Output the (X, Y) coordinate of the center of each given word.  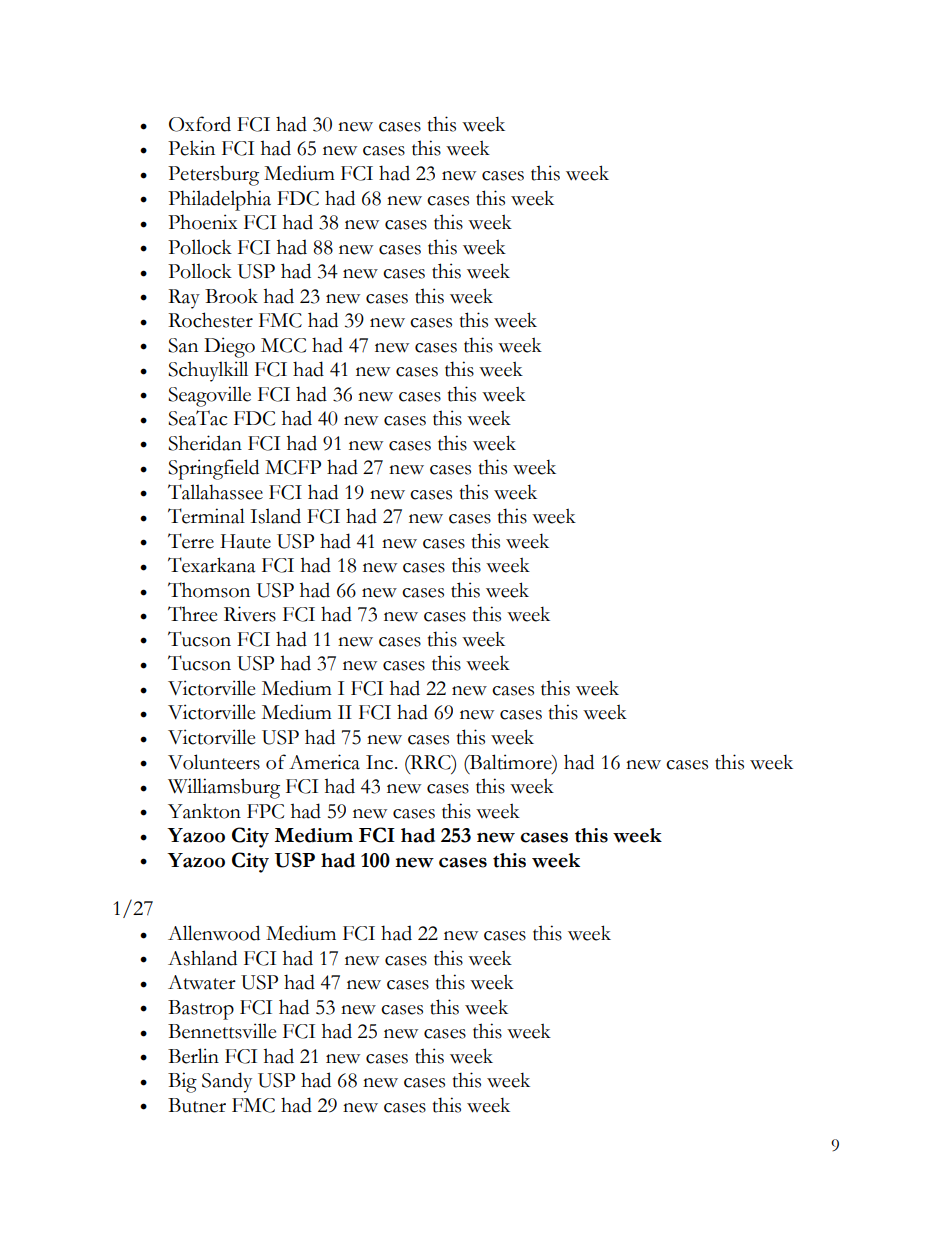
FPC (265, 811)
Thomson (209, 590)
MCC (283, 345)
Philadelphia (219, 200)
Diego (229, 347)
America (324, 762)
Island (275, 516)
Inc (381, 762)
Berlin (193, 1056)
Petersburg (213, 175)
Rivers (250, 614)
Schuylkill (208, 371)
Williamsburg (224, 788)
